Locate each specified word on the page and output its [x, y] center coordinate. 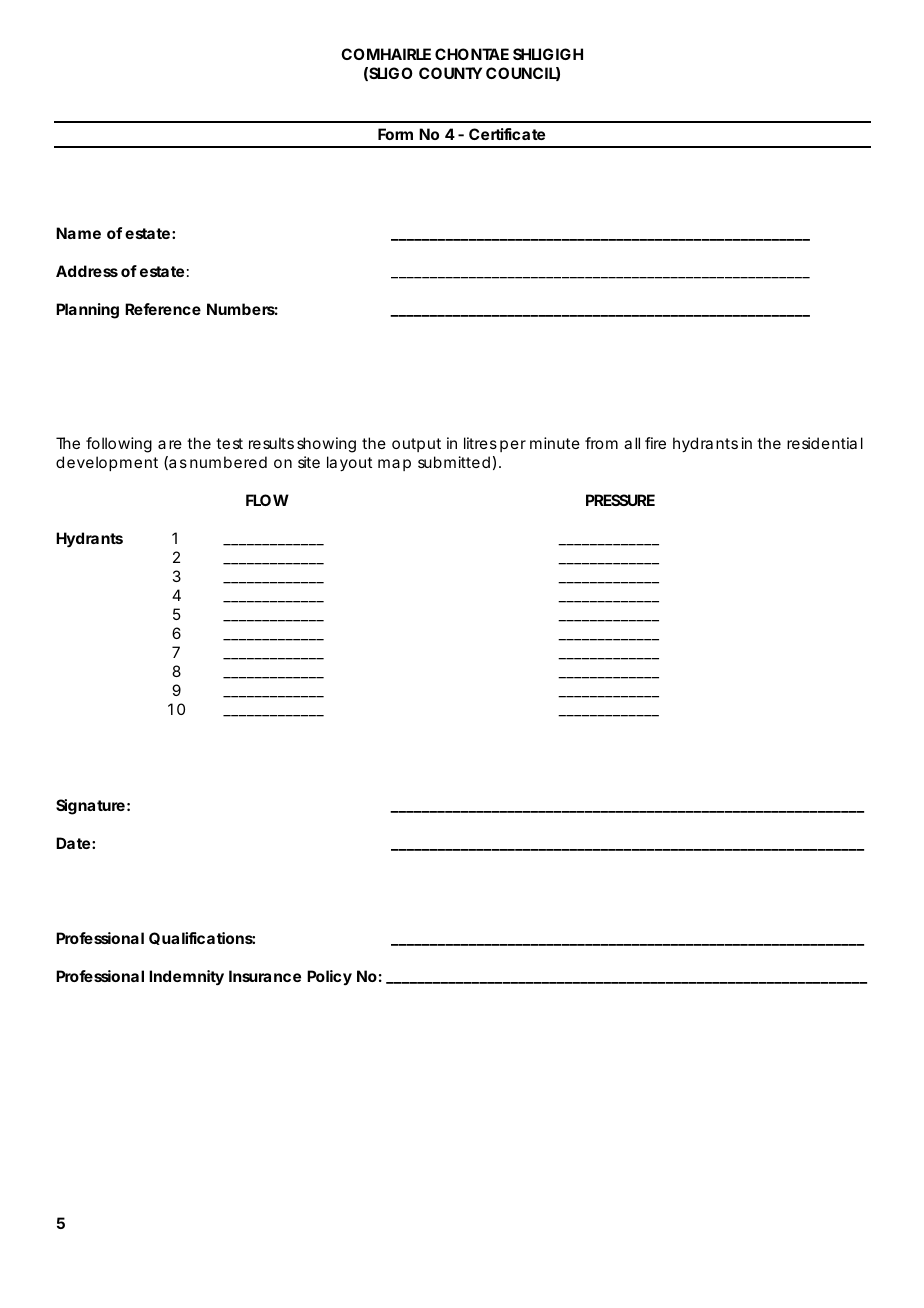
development [107, 463]
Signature [90, 807]
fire [655, 443]
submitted [454, 462]
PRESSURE [620, 500]
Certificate [507, 134]
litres [480, 443]
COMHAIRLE [386, 54]
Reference [163, 309]
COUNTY [450, 73]
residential [825, 443]
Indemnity [186, 978]
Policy [329, 977]
